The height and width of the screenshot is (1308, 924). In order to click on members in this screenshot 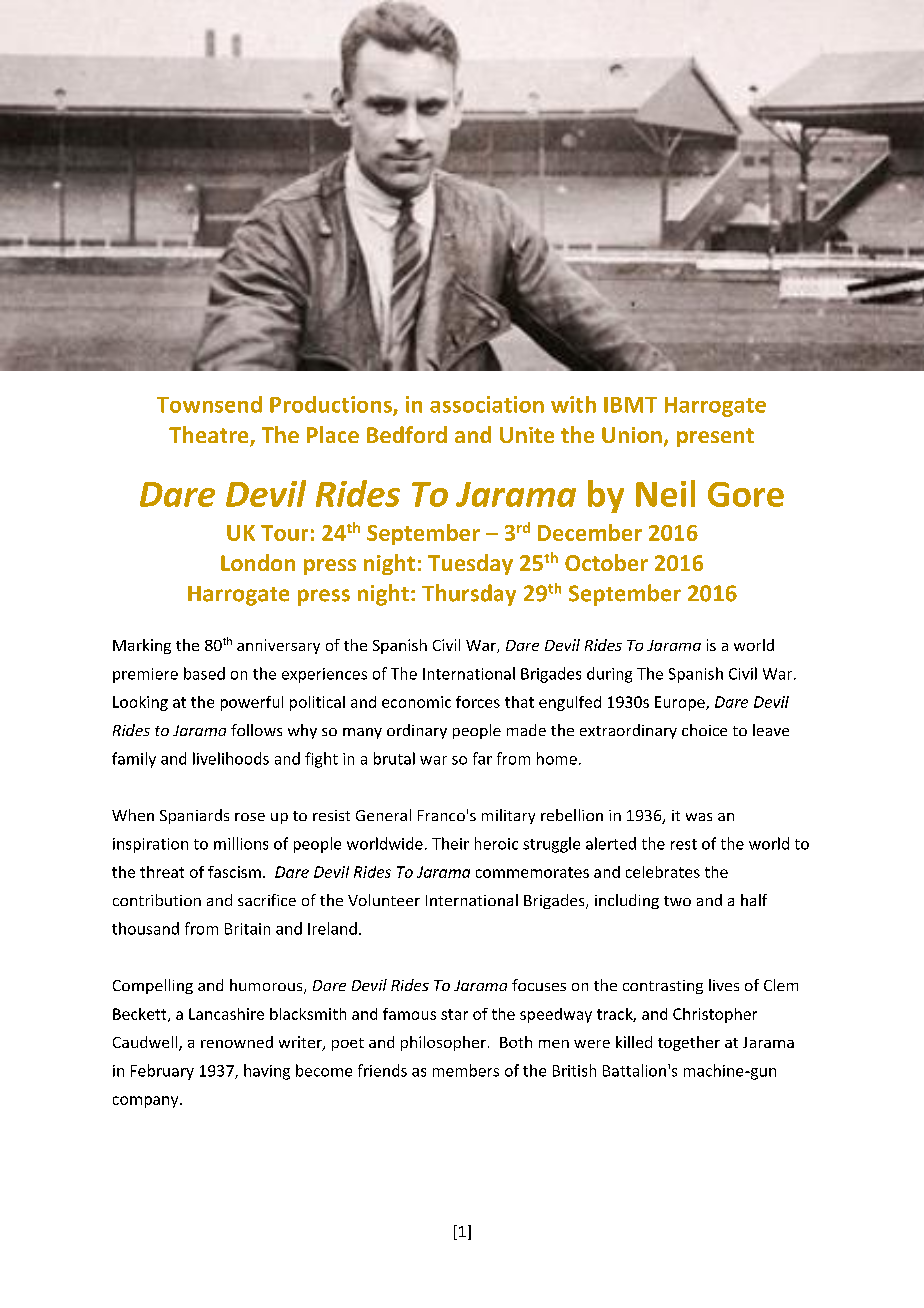, I will do `click(466, 1070)`.
